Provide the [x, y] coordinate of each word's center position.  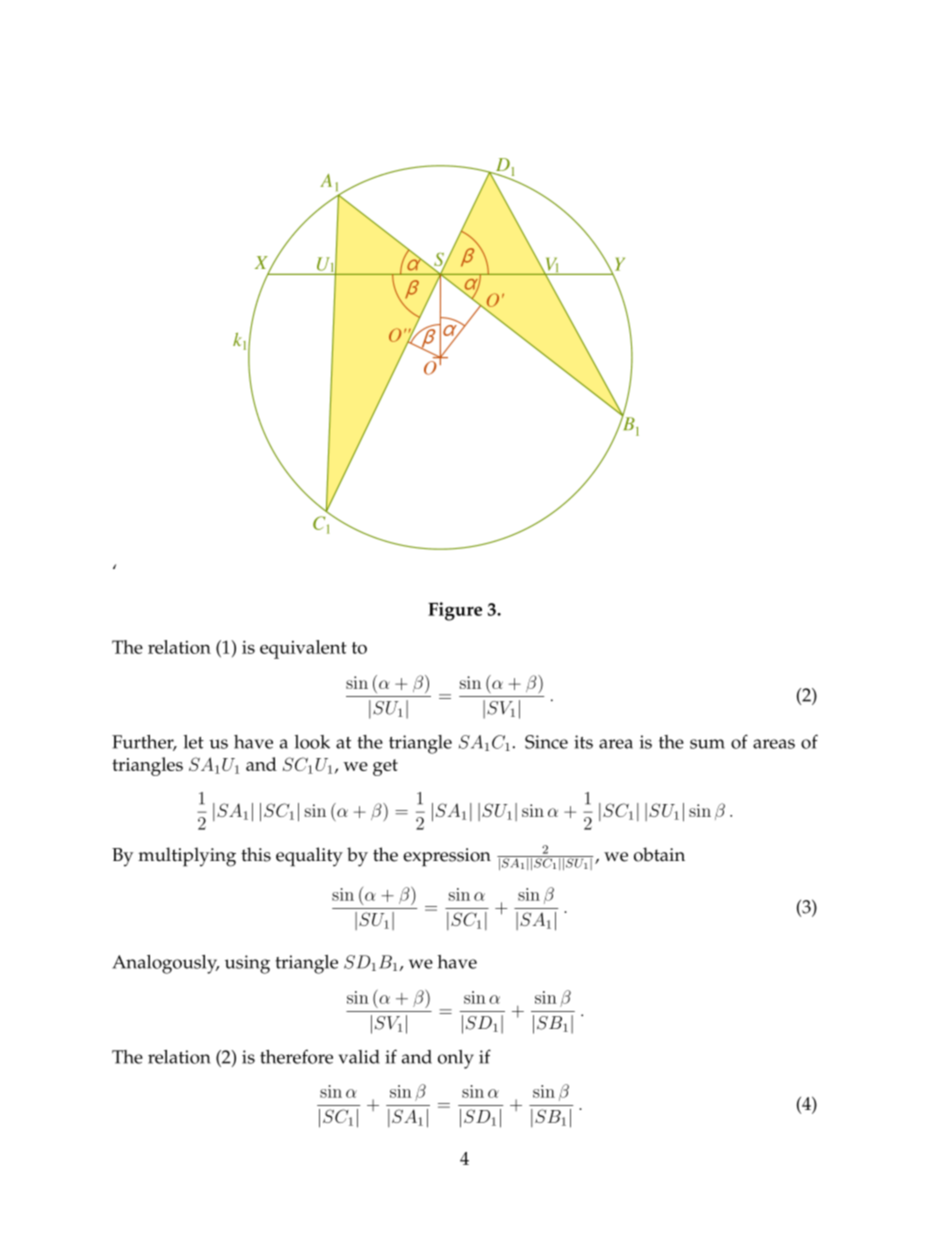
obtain [659, 854]
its [583, 742]
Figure [455, 611]
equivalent [303, 649]
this [256, 854]
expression [447, 857]
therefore [296, 1056]
